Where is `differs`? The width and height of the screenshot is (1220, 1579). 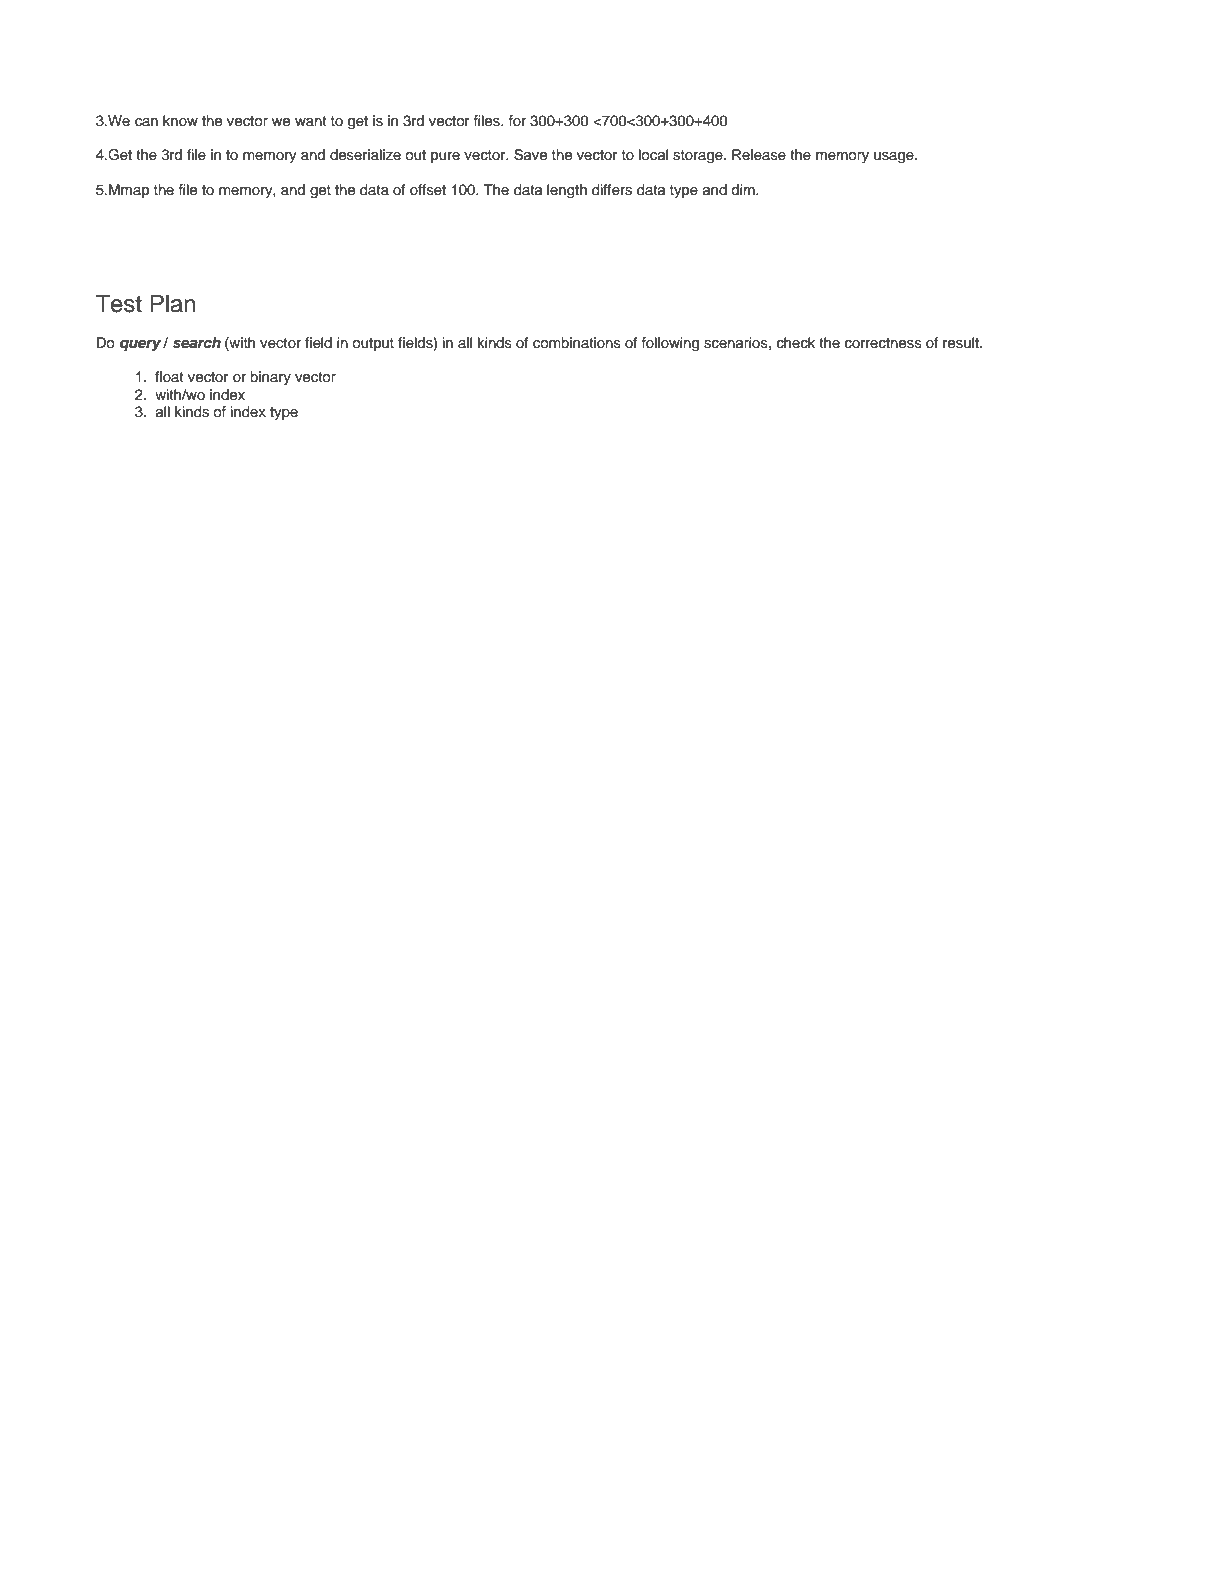
differs is located at coordinates (612, 190).
